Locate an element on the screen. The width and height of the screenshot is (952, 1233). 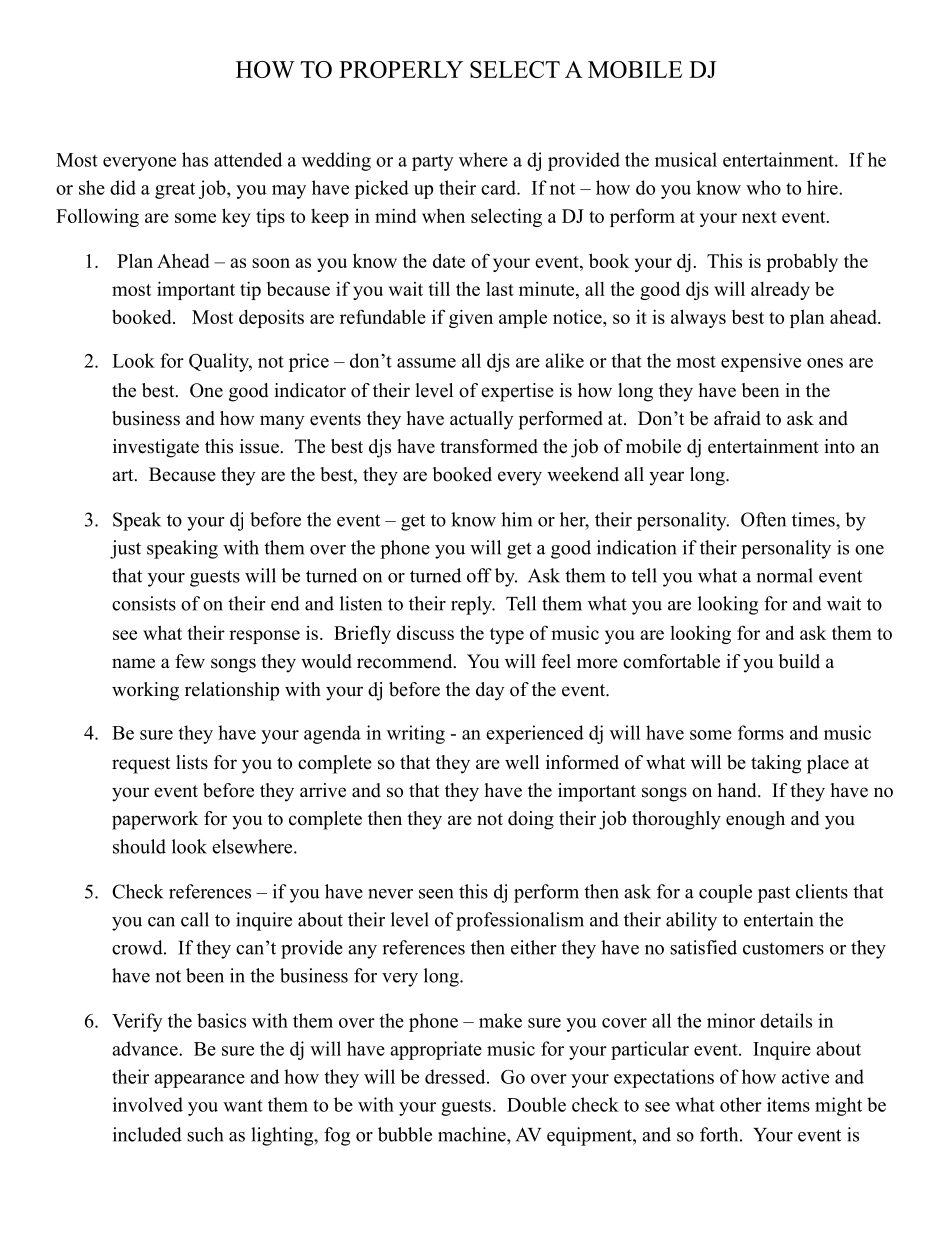
has is located at coordinates (195, 159).
